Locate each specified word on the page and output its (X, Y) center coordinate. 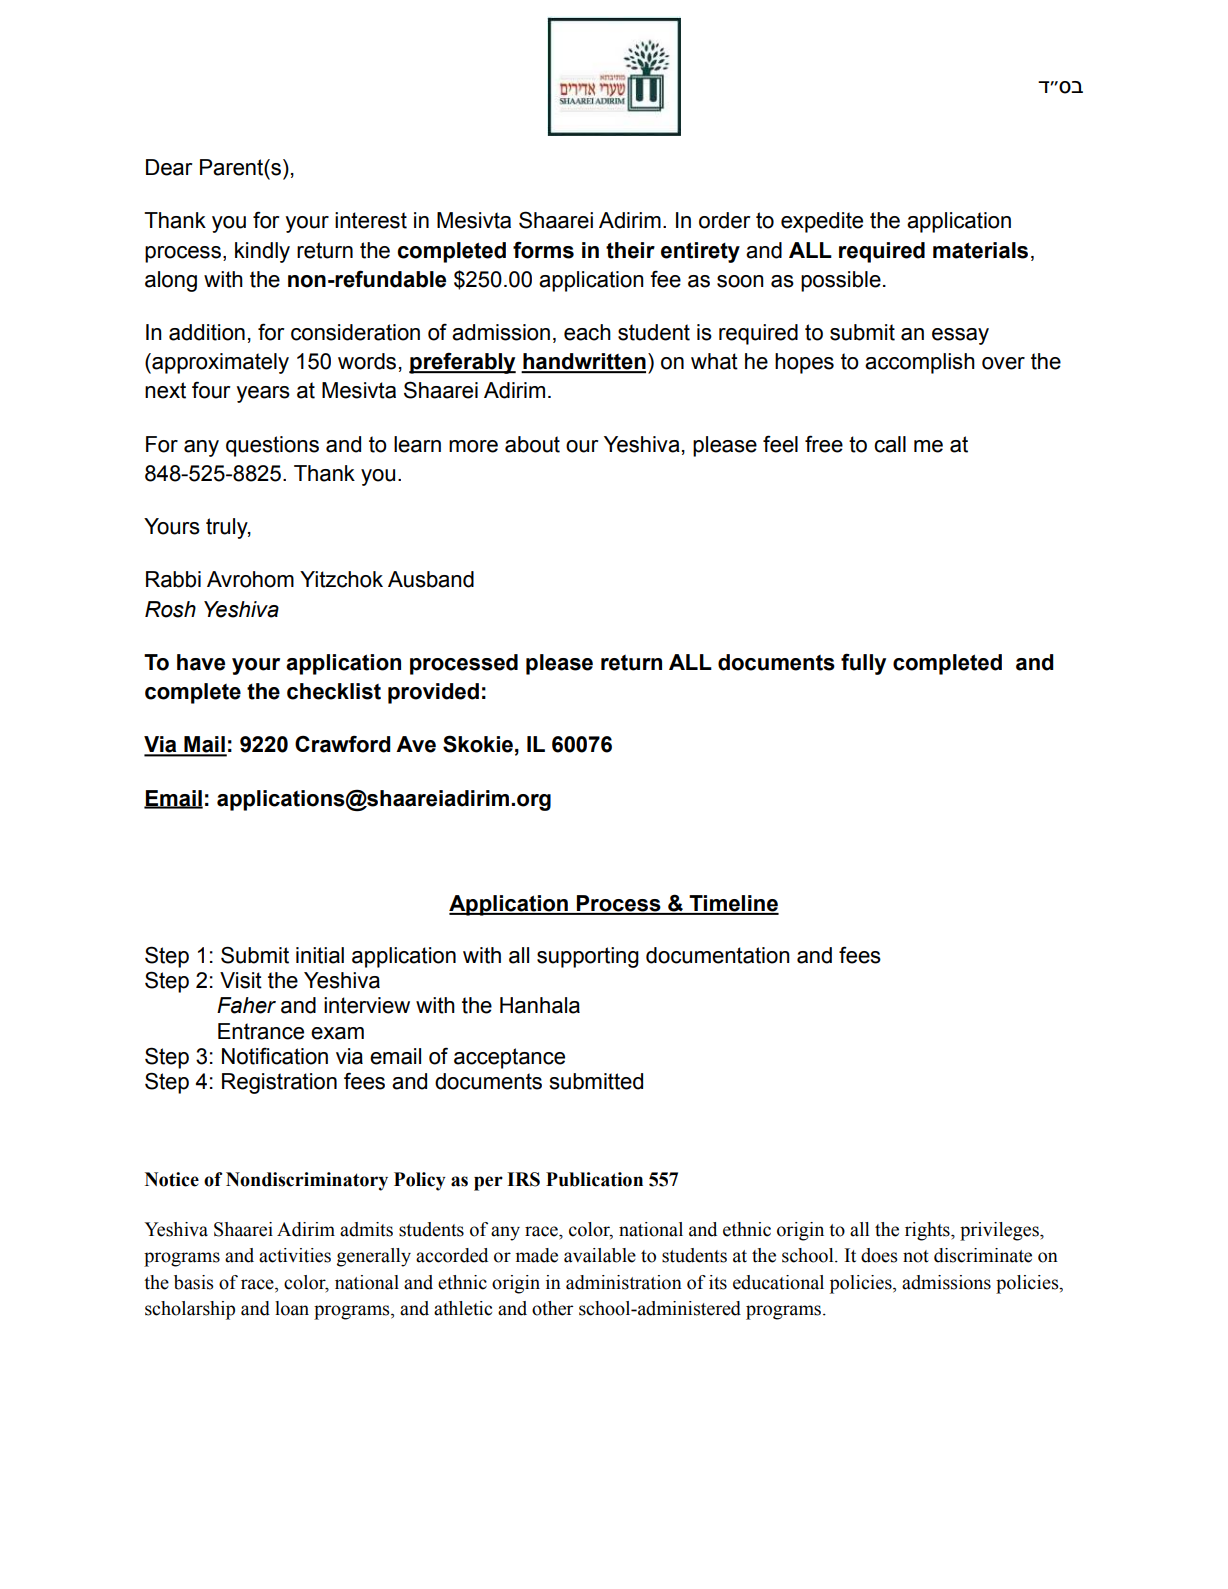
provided (433, 693)
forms (543, 250)
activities (295, 1255)
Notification (275, 1056)
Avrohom (250, 579)
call (890, 444)
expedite (822, 222)
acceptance (509, 1058)
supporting (588, 957)
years (263, 394)
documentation (718, 955)
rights (928, 1231)
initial (320, 955)
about (532, 444)
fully (863, 664)
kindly (262, 252)
